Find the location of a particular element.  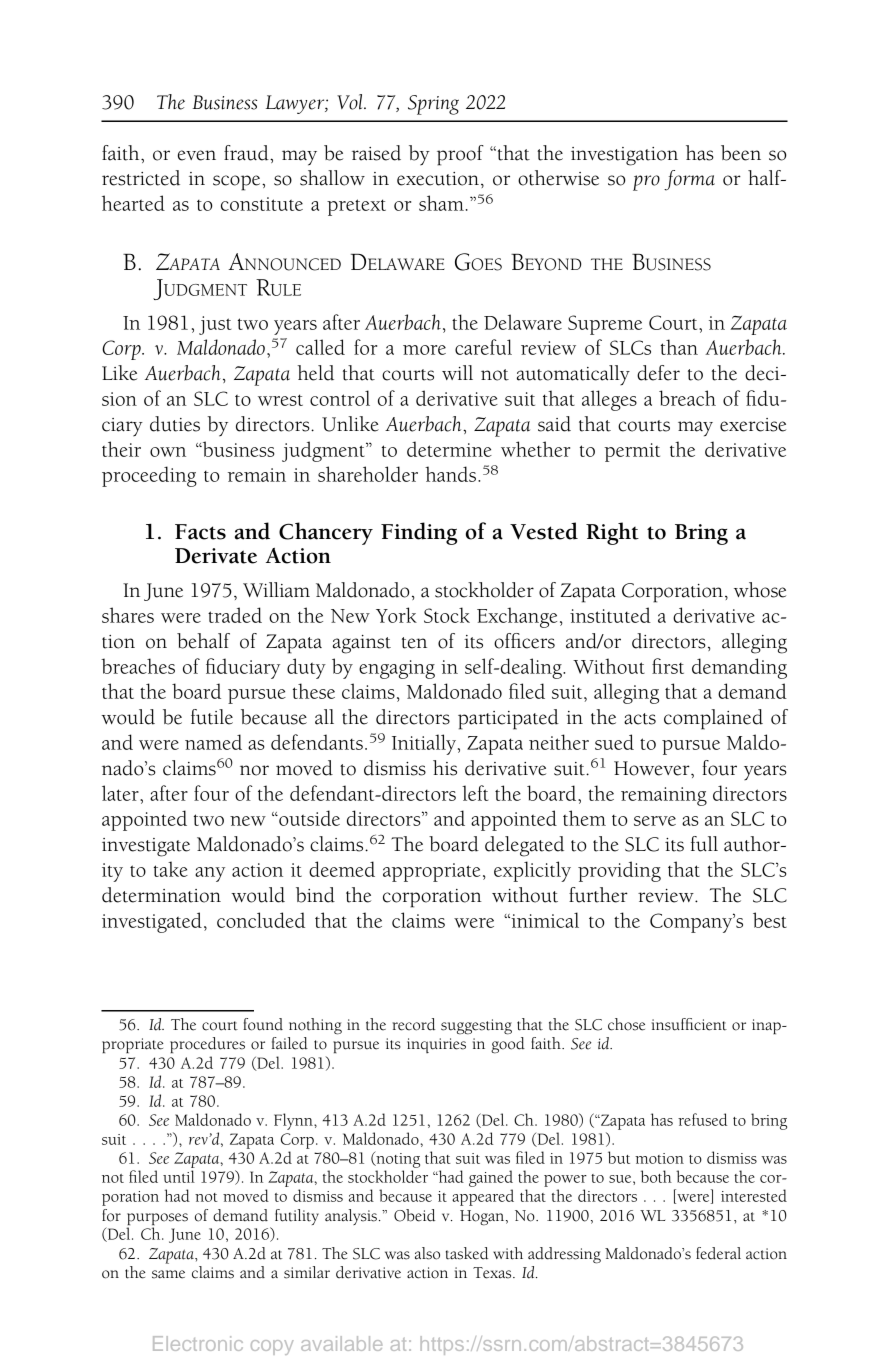

take is located at coordinates (171, 869).
